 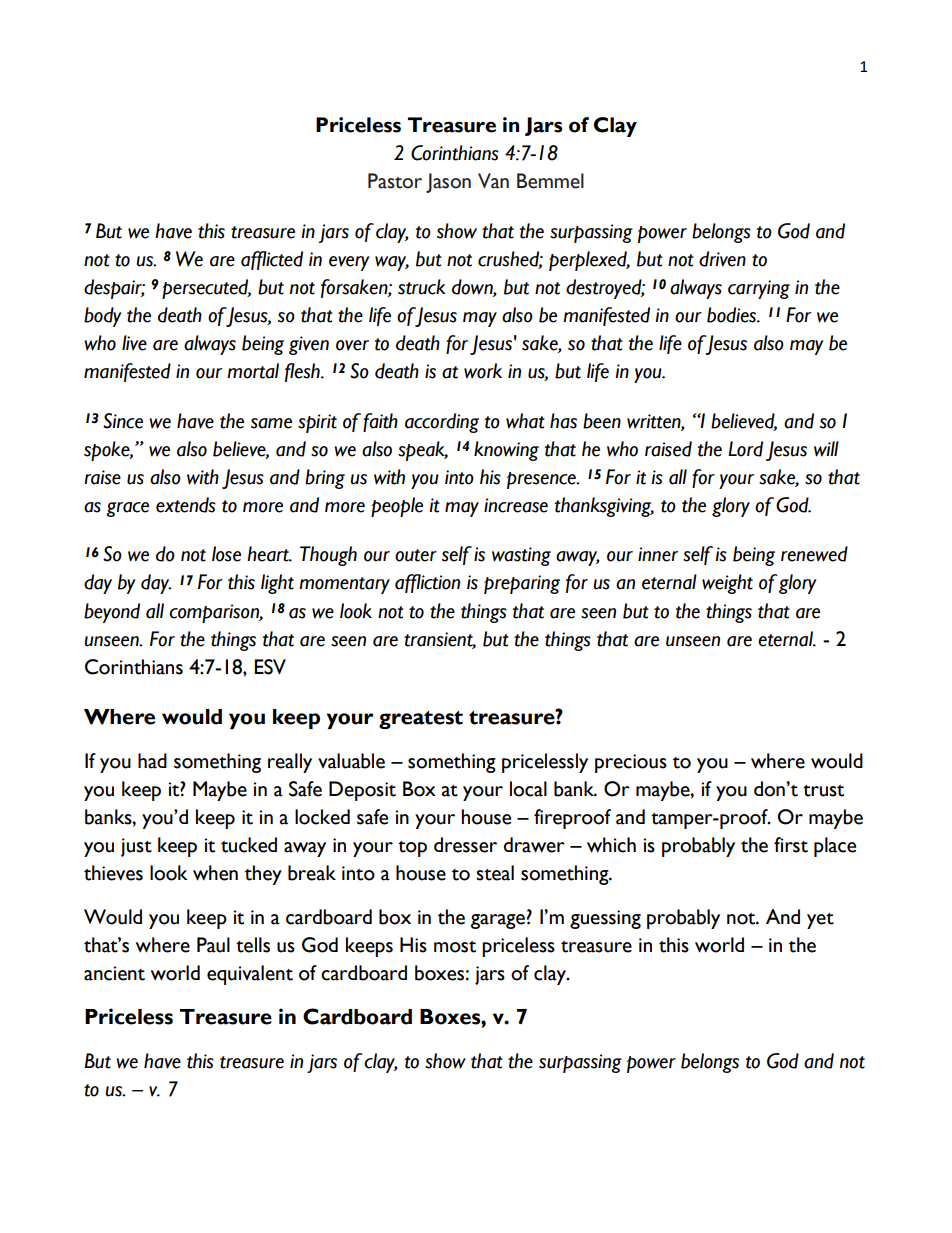 What do you see at coordinates (483, 371) in the screenshot?
I see `work` at bounding box center [483, 371].
